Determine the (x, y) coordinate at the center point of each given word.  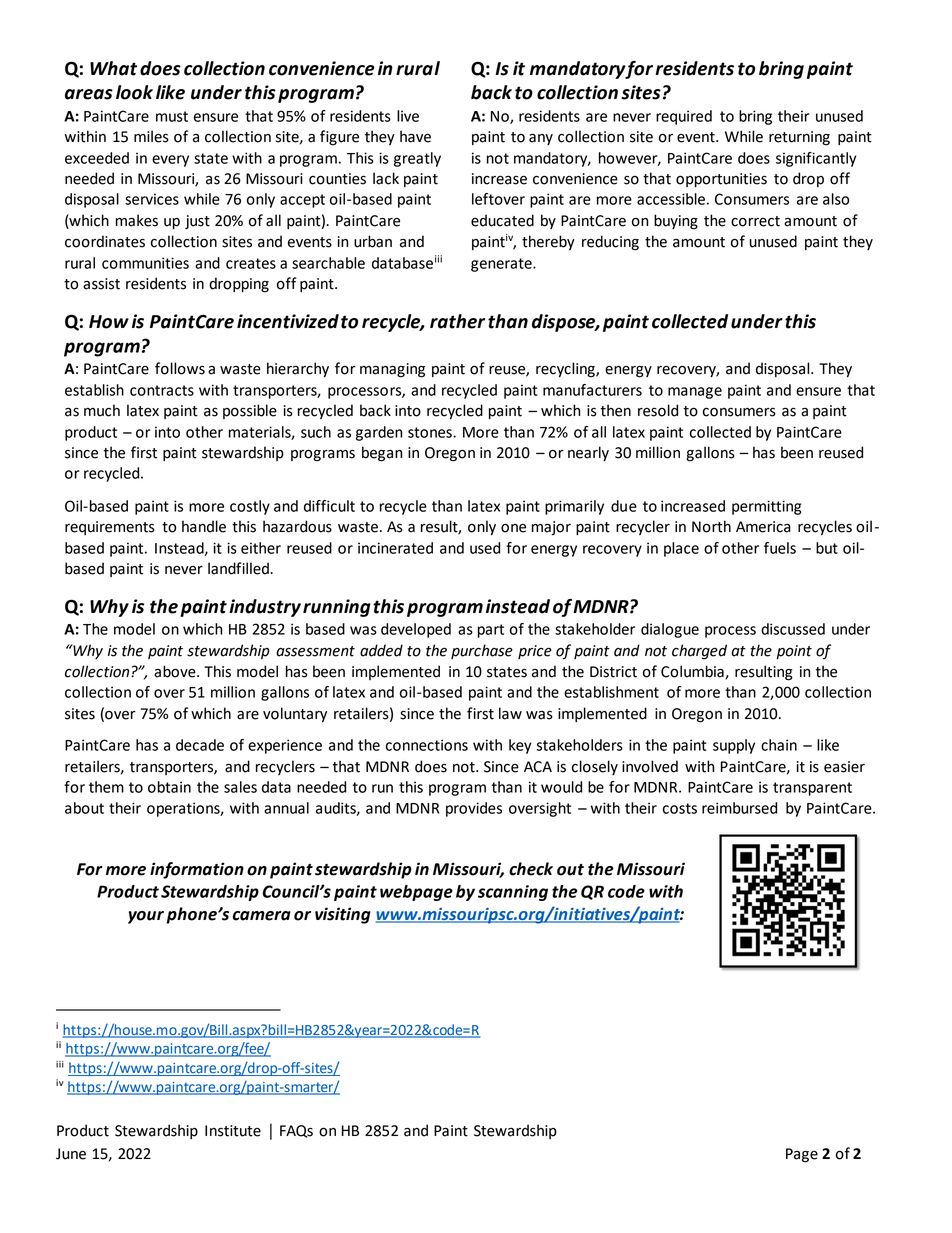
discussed (793, 629)
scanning (513, 893)
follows (180, 368)
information (197, 870)
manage (695, 393)
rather (457, 321)
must (172, 116)
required (684, 117)
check (531, 869)
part (491, 631)
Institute (233, 1131)
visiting (343, 915)
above (176, 671)
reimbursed (739, 808)
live (408, 116)
